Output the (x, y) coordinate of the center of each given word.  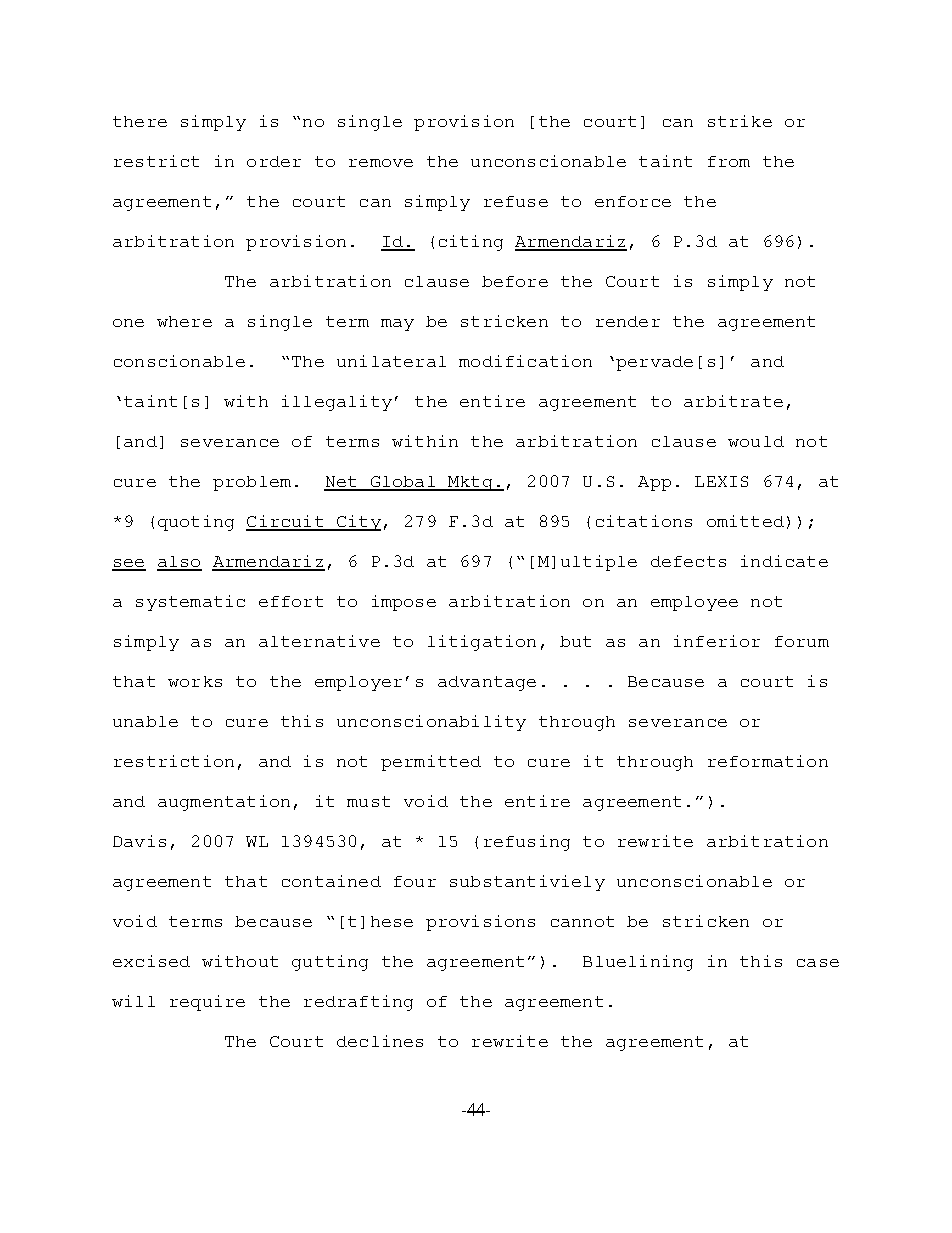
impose (404, 603)
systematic (190, 603)
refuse (516, 201)
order (274, 161)
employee (694, 603)
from (729, 161)
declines (380, 1041)
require (207, 1003)
